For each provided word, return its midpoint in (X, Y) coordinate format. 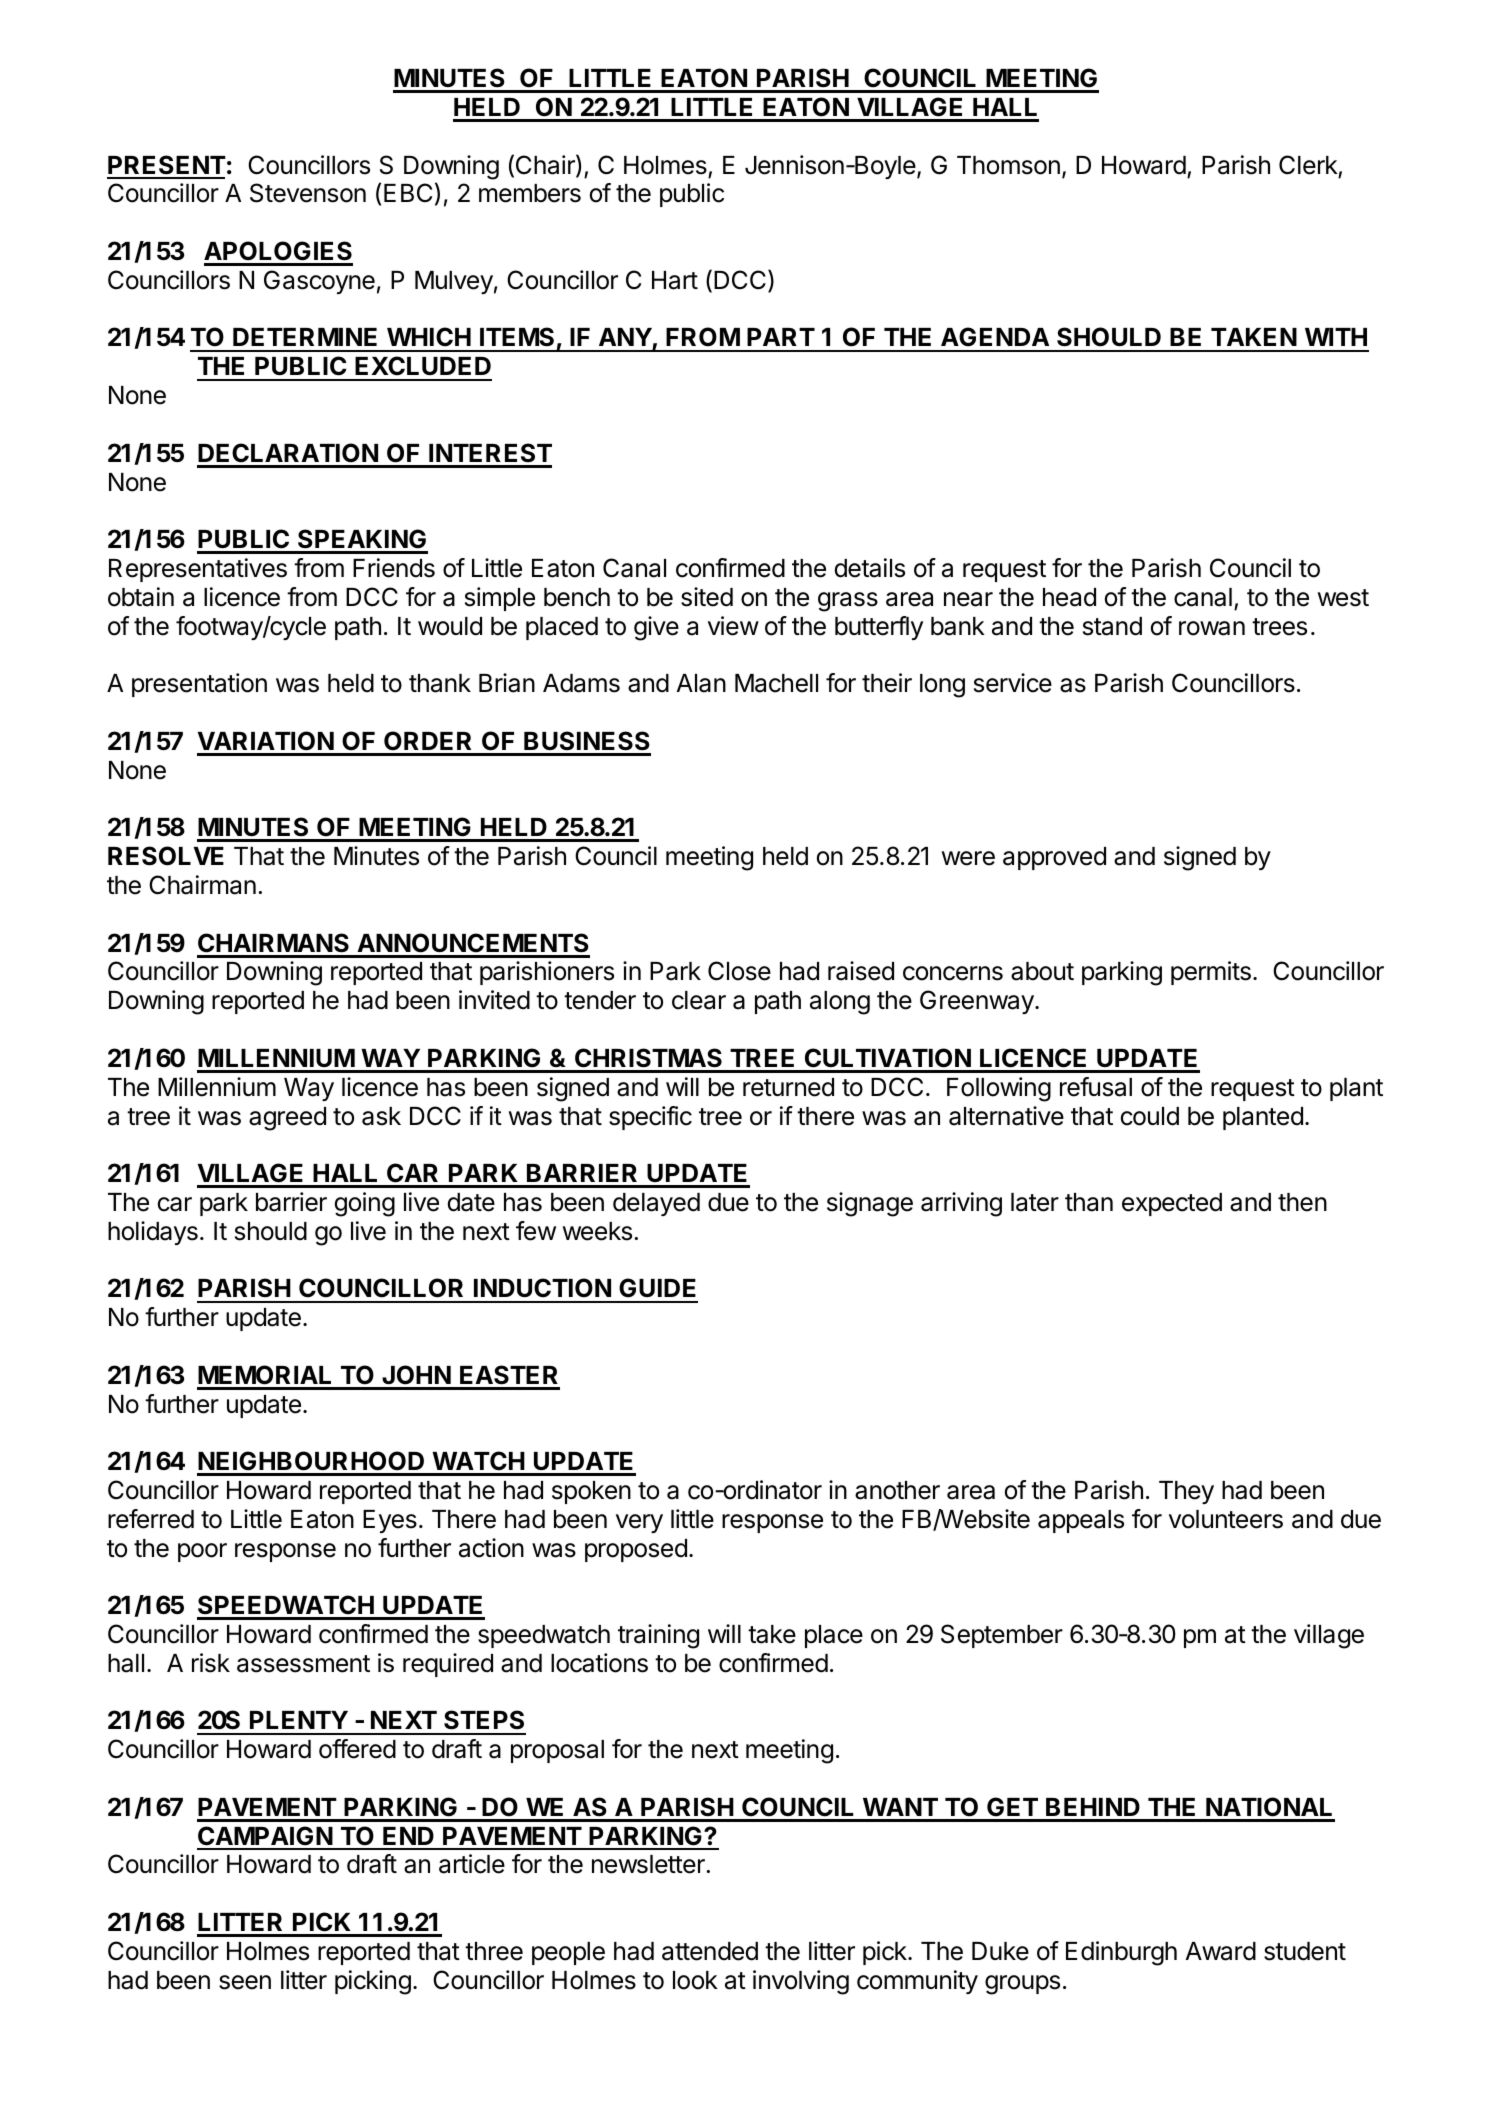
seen (245, 1982)
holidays (153, 1233)
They (1186, 1492)
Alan (701, 683)
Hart (675, 280)
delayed (656, 1204)
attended (710, 1951)
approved (1054, 858)
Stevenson (308, 193)
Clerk (1308, 165)
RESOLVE (166, 856)
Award (1221, 1951)
